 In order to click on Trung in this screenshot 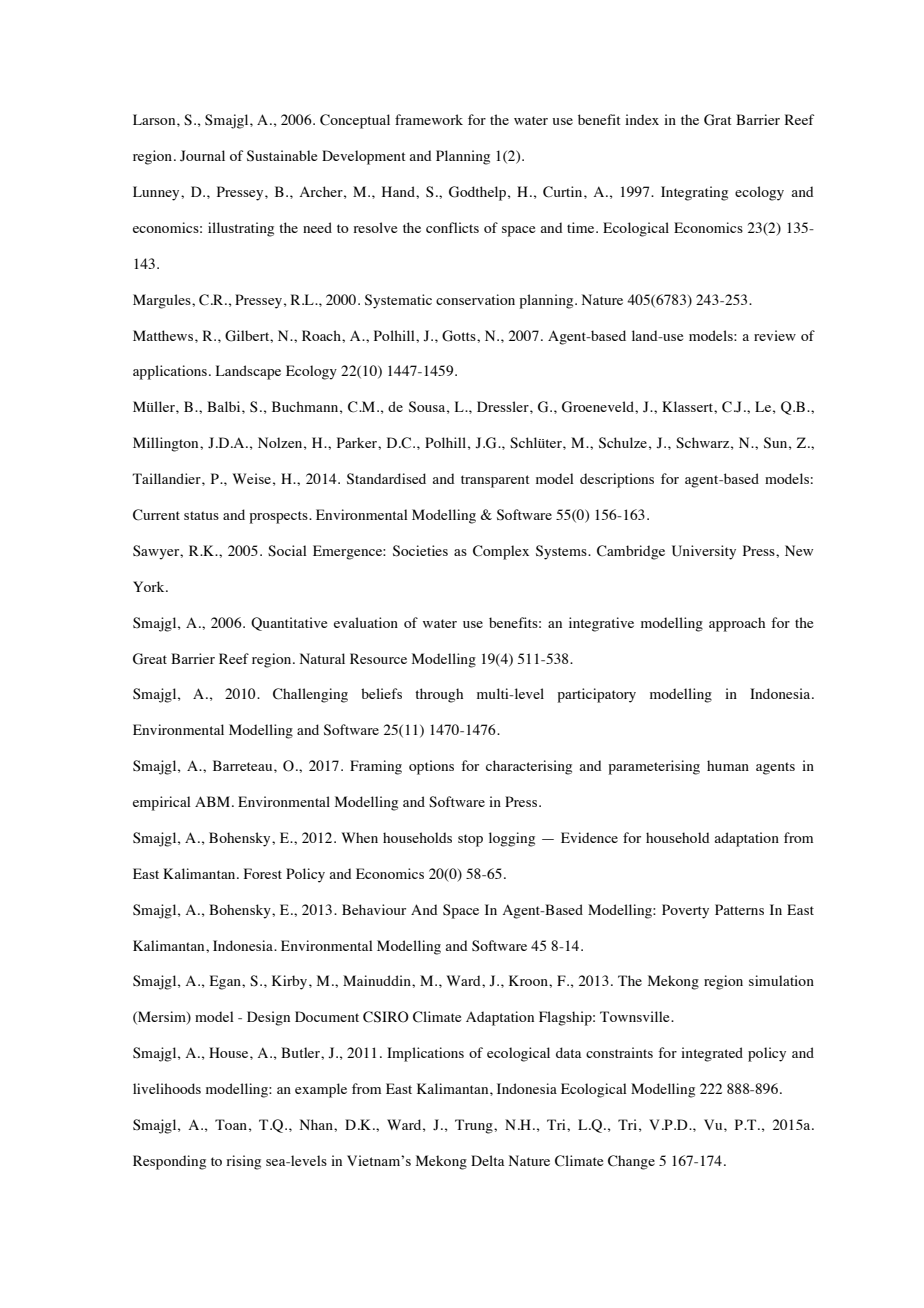, I will do `click(475, 1126)`.
